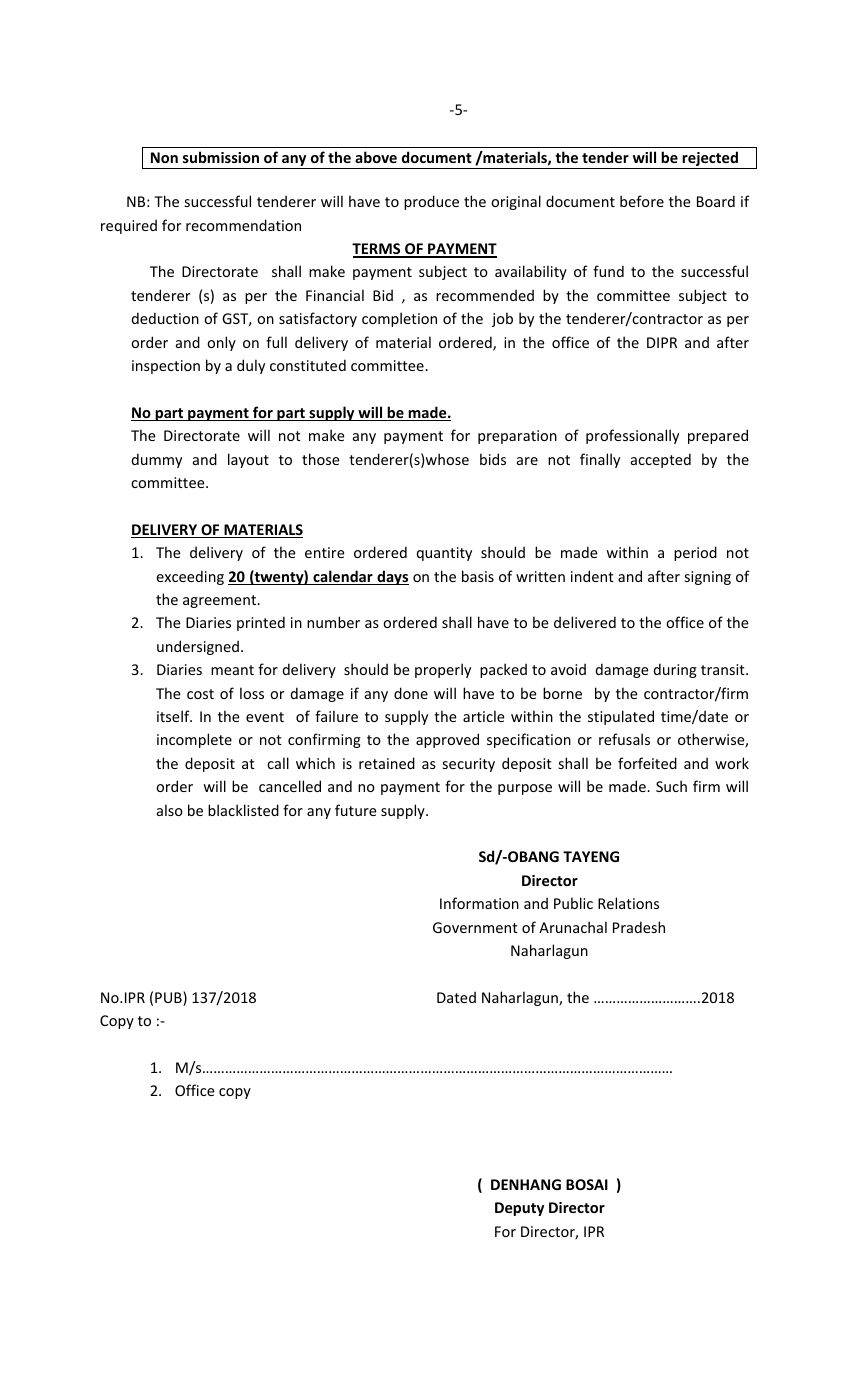  What do you see at coordinates (519, 1209) in the screenshot?
I see `Deputy` at bounding box center [519, 1209].
